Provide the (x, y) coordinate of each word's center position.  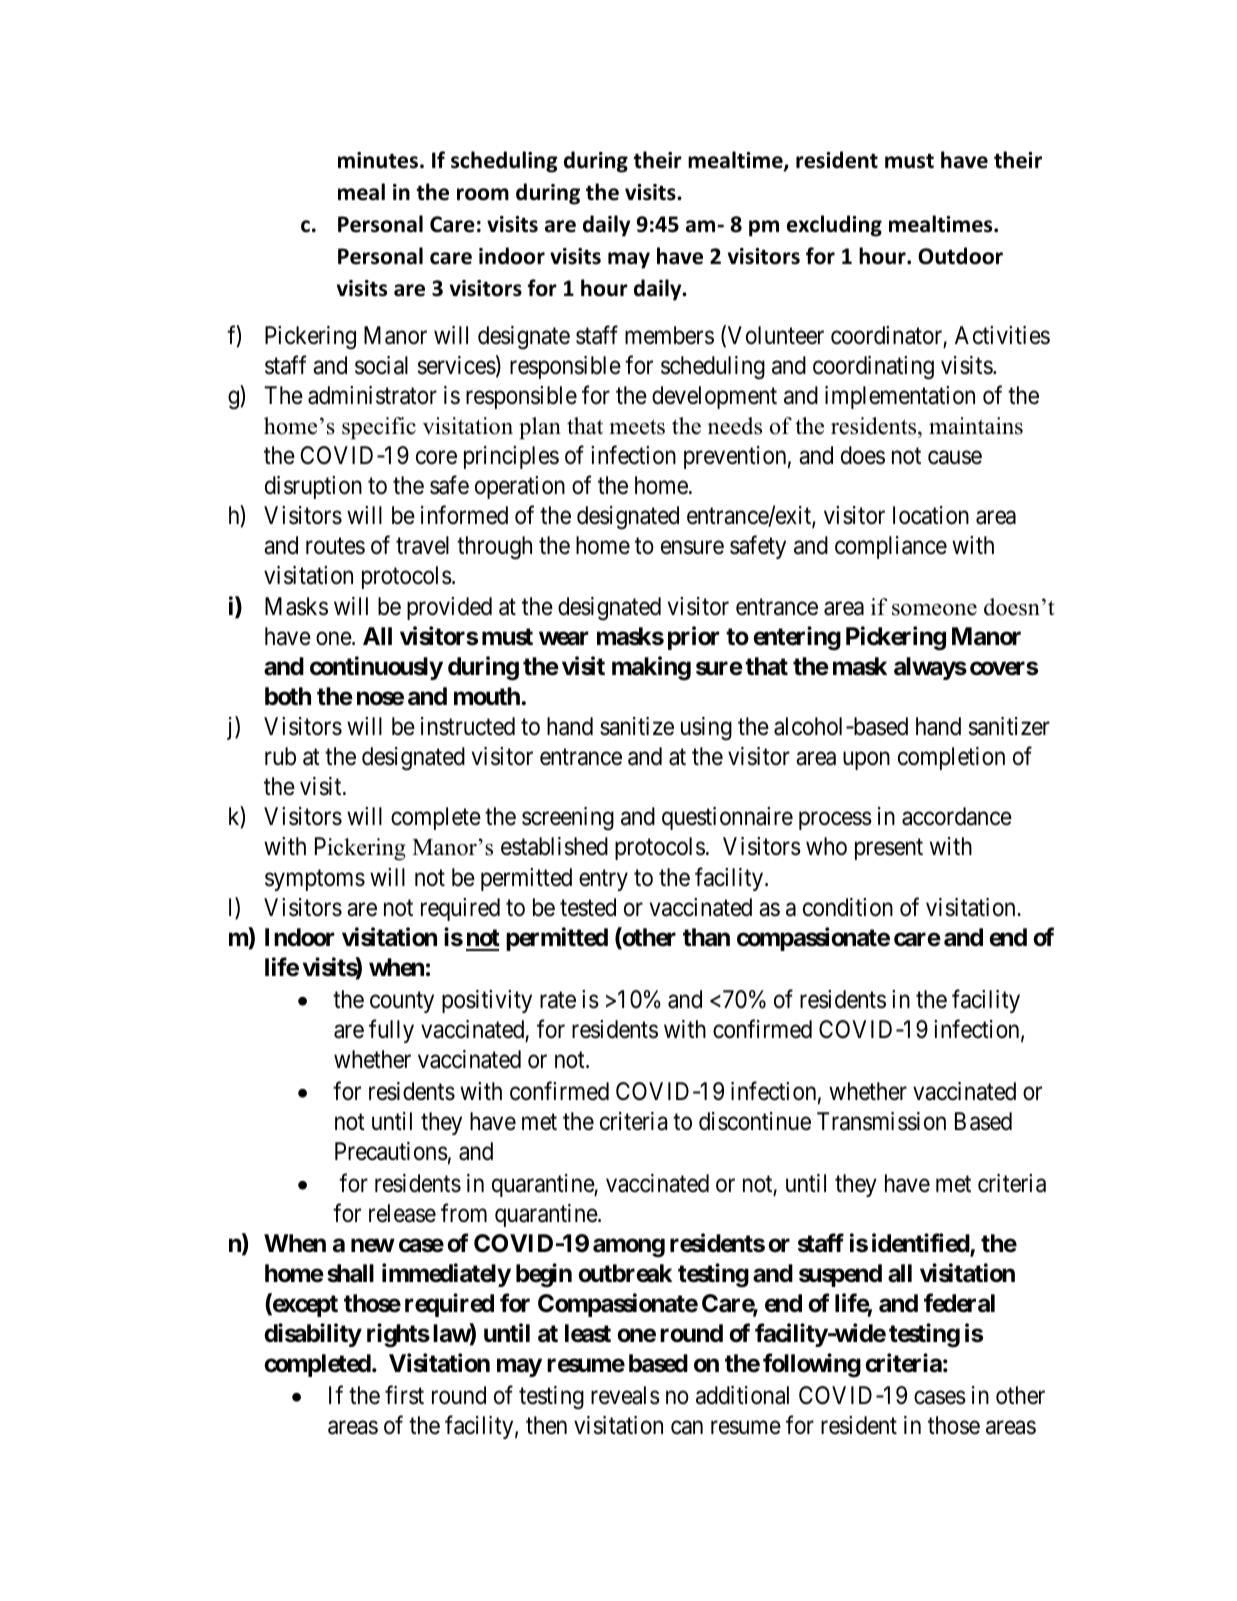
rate (558, 1000)
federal (959, 1303)
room (483, 194)
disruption (313, 487)
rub (280, 756)
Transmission (881, 1121)
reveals (625, 1395)
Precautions (391, 1151)
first (404, 1395)
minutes (379, 160)
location (931, 515)
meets (637, 427)
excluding (834, 226)
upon (866, 761)
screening (568, 819)
